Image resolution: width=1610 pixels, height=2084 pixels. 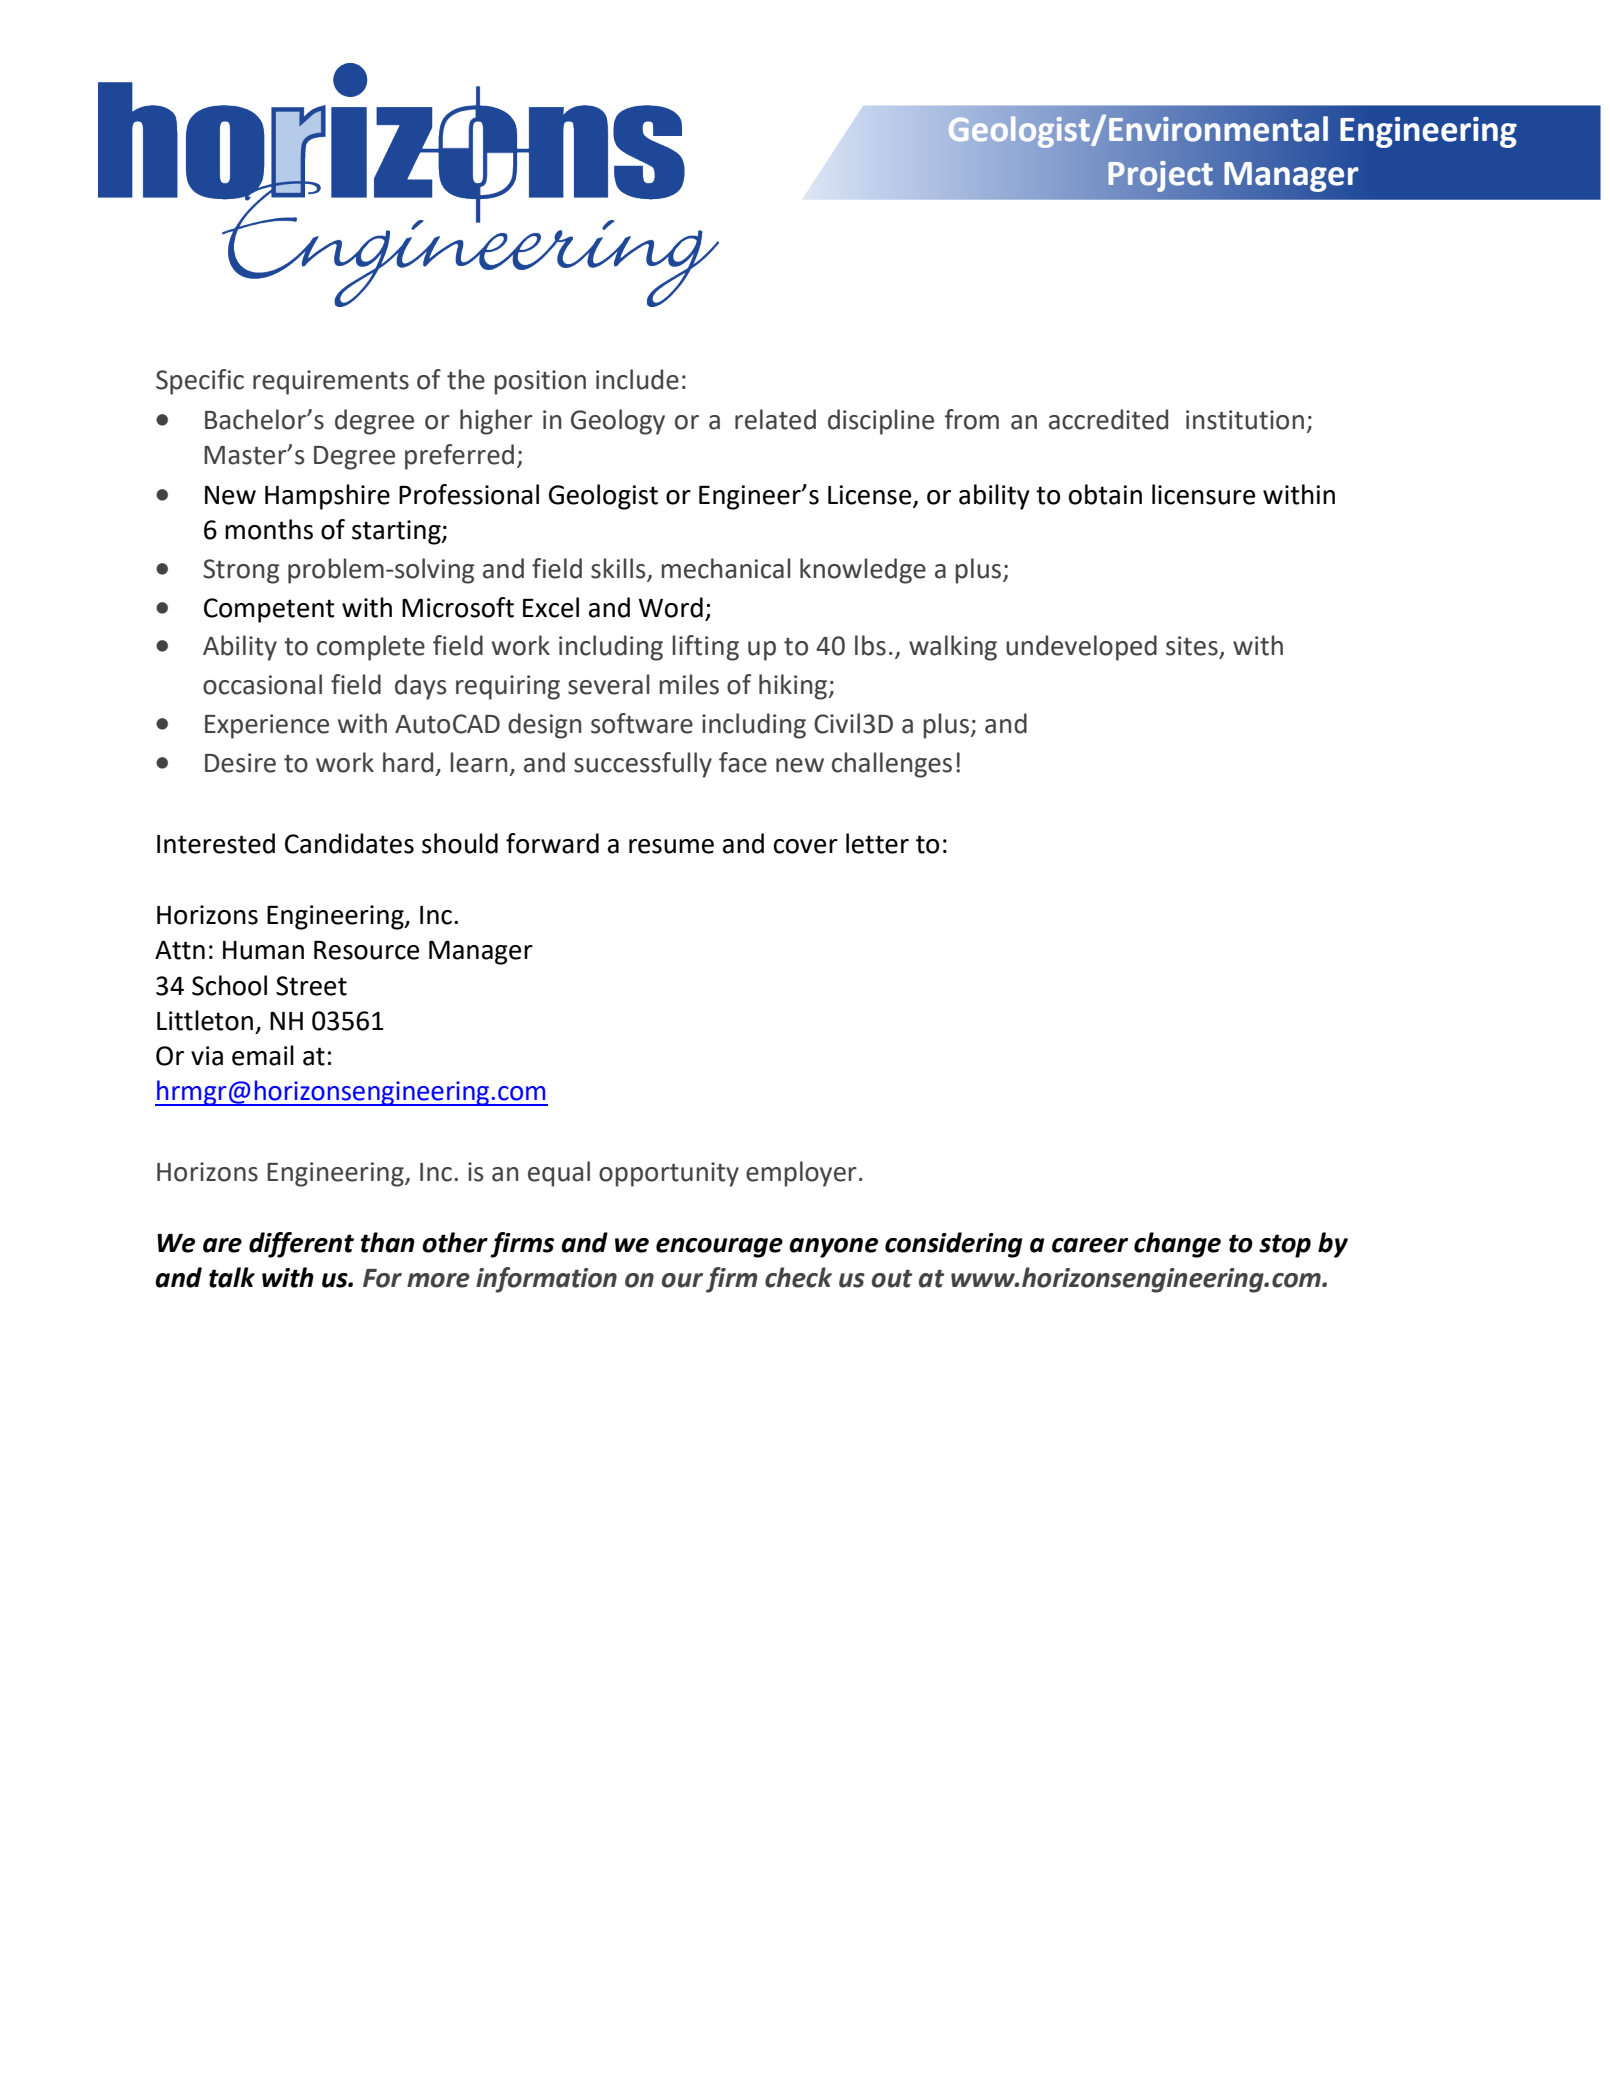 What do you see at coordinates (637, 379) in the screenshot?
I see `include` at bounding box center [637, 379].
